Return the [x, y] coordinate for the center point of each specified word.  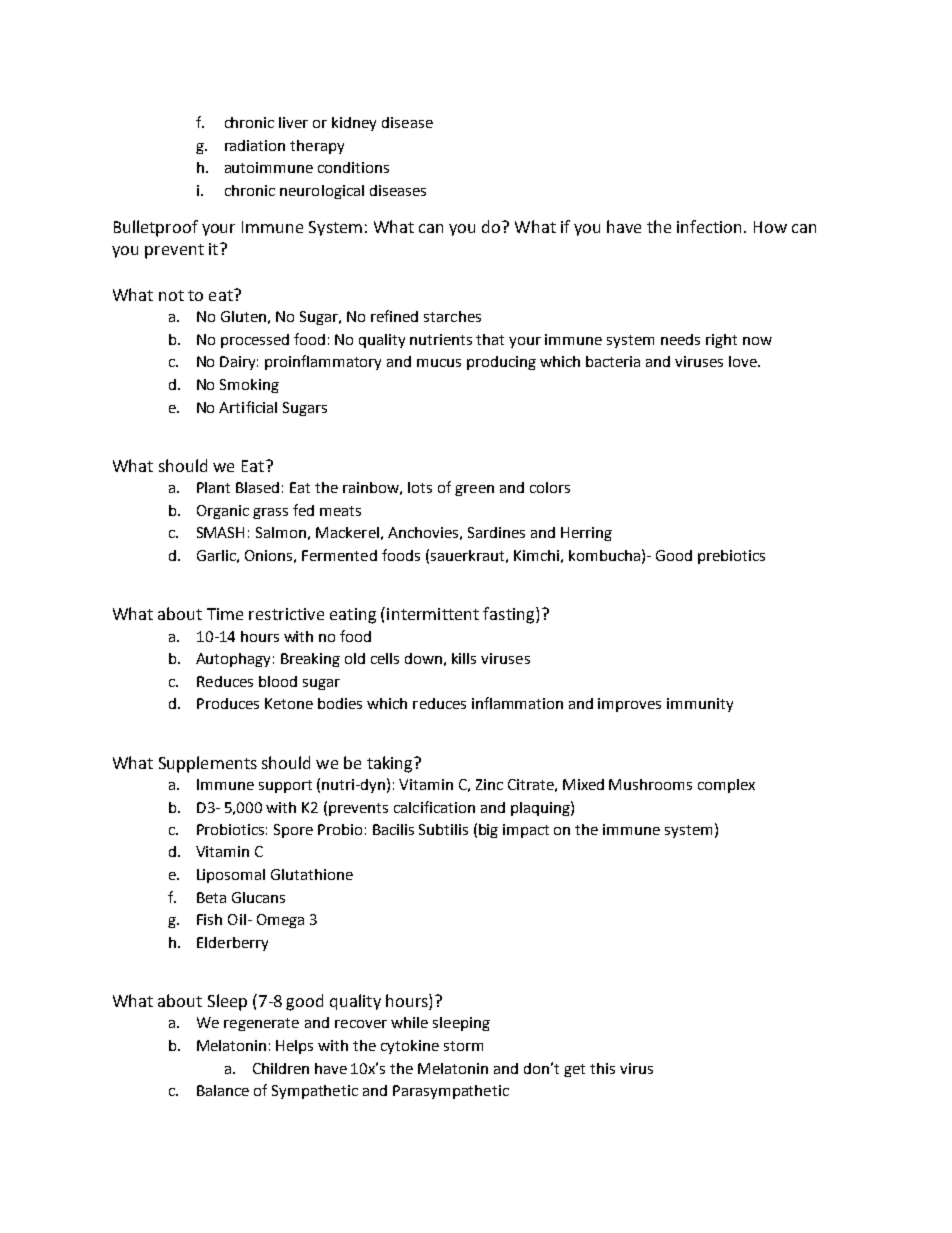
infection [711, 226]
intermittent [433, 614]
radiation [255, 145]
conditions [353, 167]
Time [225, 614]
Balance [223, 1090]
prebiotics [731, 557]
